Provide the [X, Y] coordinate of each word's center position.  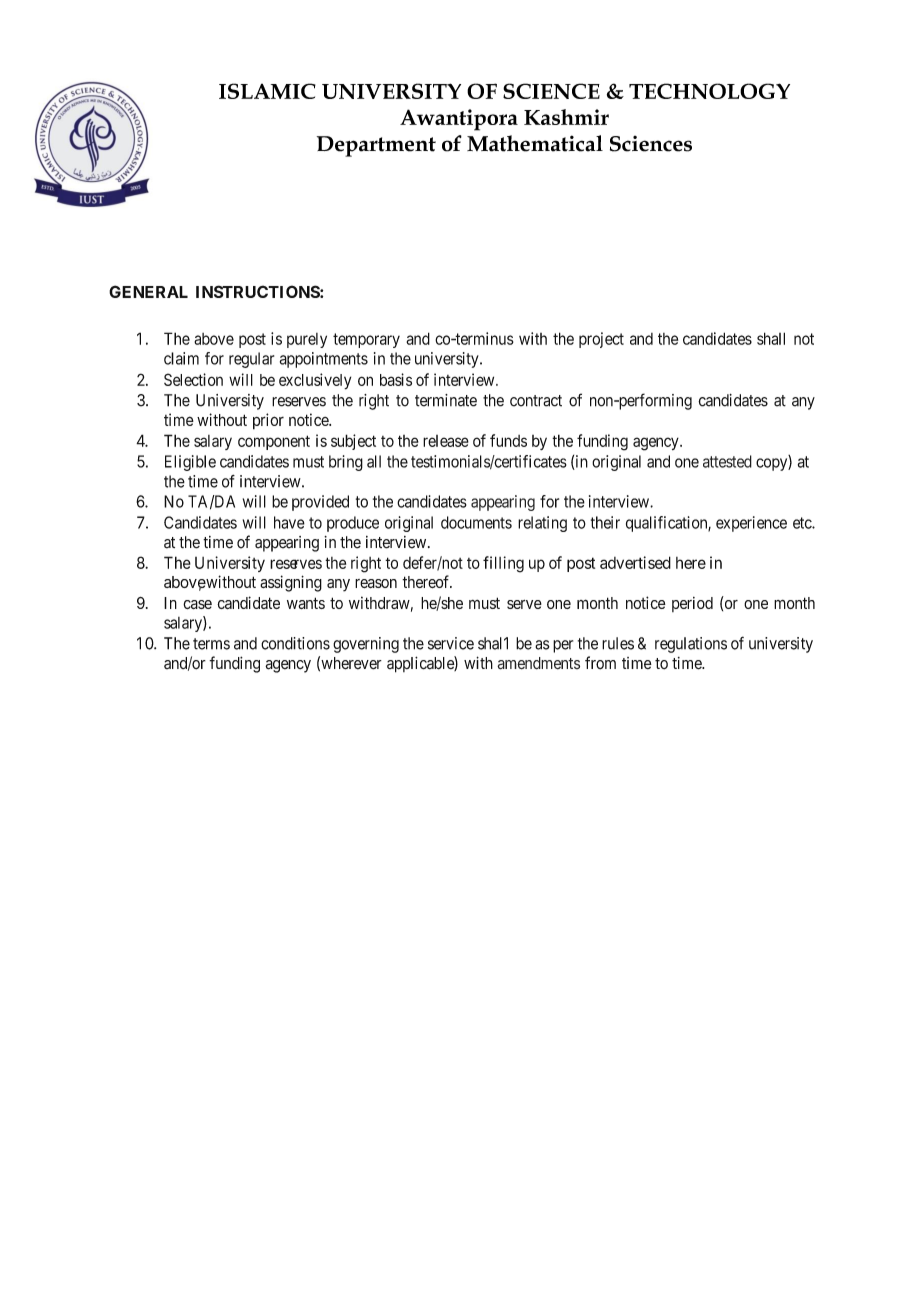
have [289, 522]
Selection [193, 379]
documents [476, 522]
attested [727, 461]
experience [751, 524]
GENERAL [148, 291]
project [601, 340]
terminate [446, 400]
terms [211, 644]
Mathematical [535, 143]
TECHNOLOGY [709, 91]
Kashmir [566, 117]
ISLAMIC [267, 91]
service [451, 643]
